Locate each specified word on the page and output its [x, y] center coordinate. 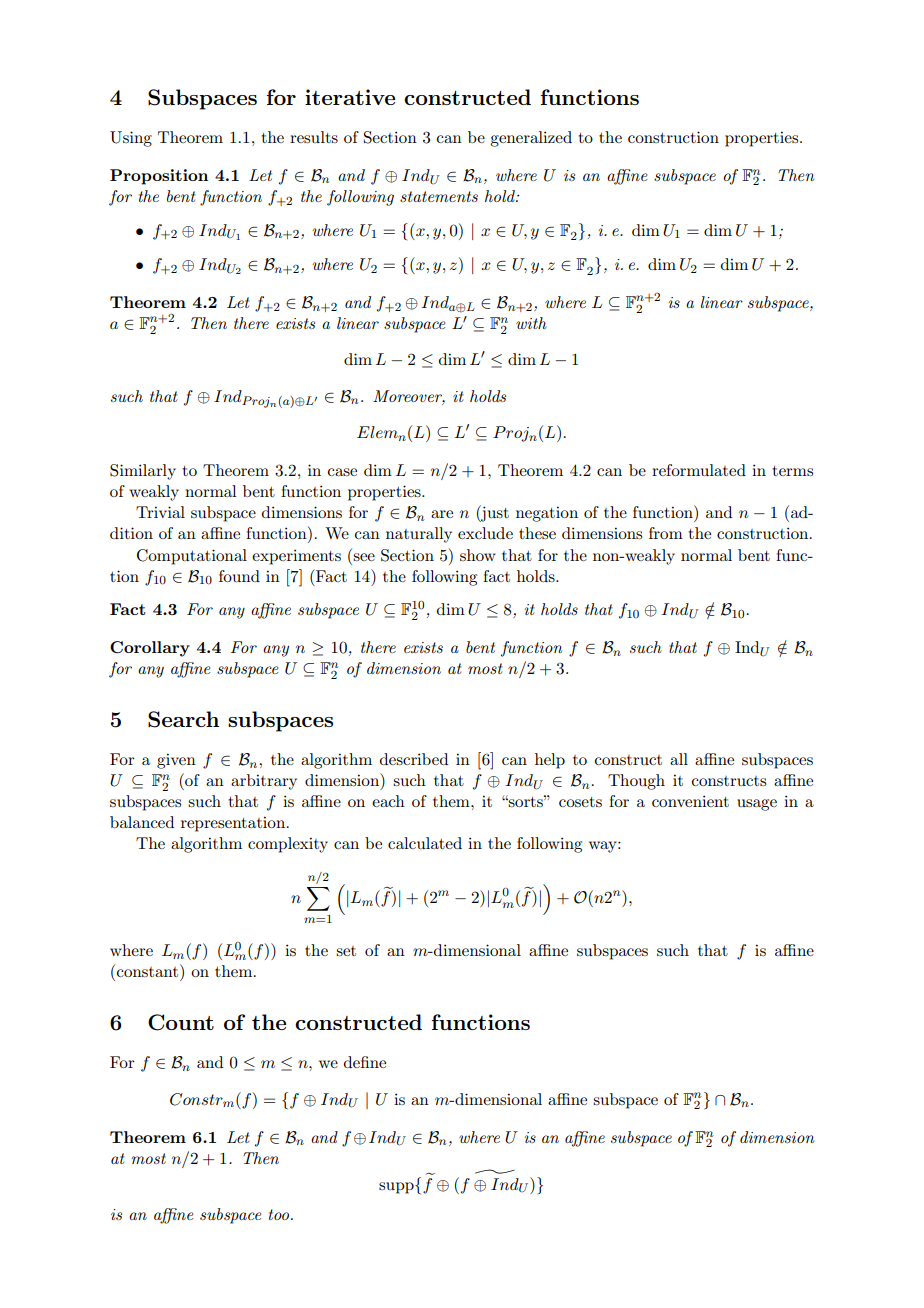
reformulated [699, 470]
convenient [690, 801]
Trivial [160, 512]
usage [757, 805]
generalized [531, 139]
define [365, 1062]
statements [439, 196]
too [280, 1214]
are [442, 514]
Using [131, 139]
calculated [425, 843]
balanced [142, 822]
